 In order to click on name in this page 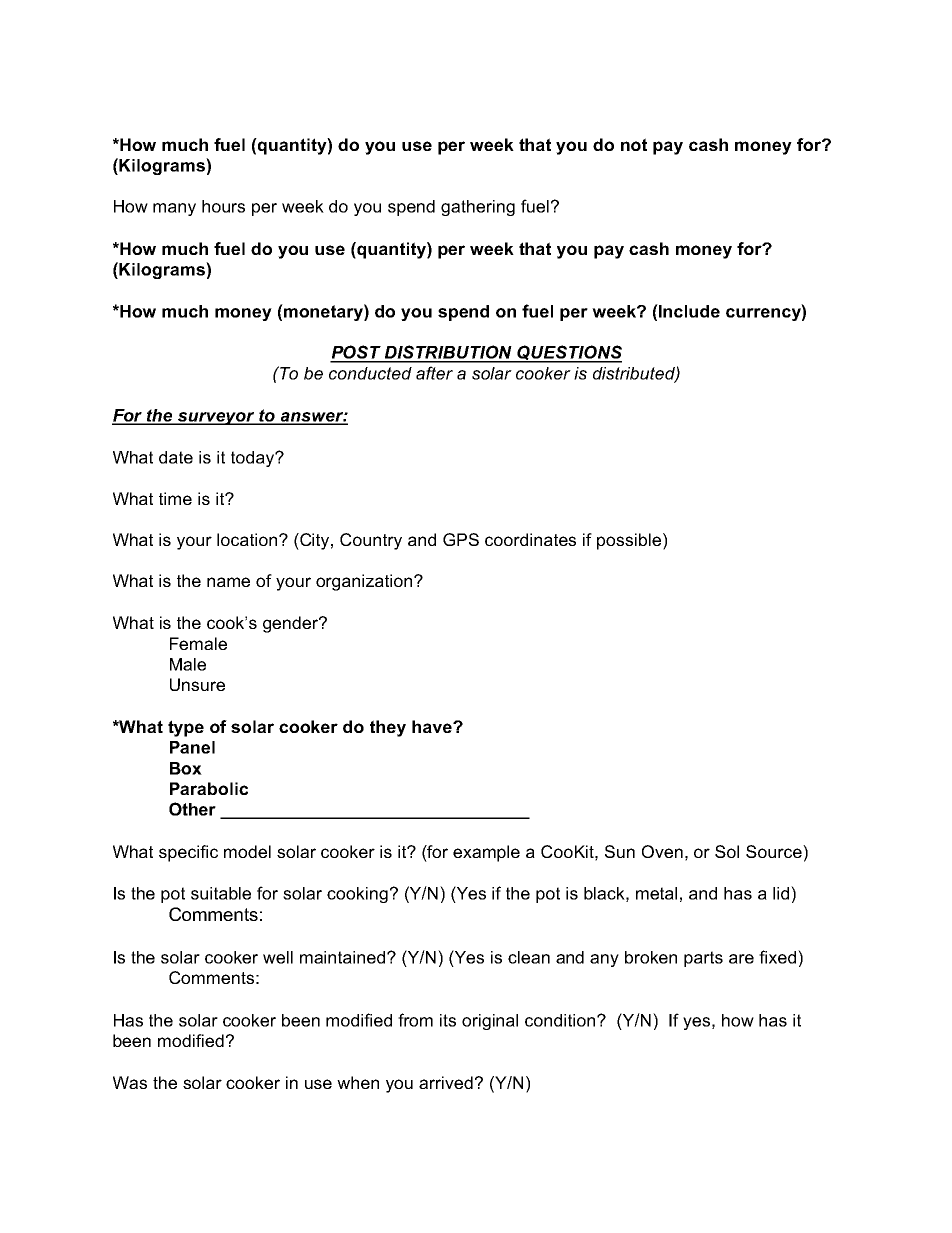, I will do `click(228, 582)`.
